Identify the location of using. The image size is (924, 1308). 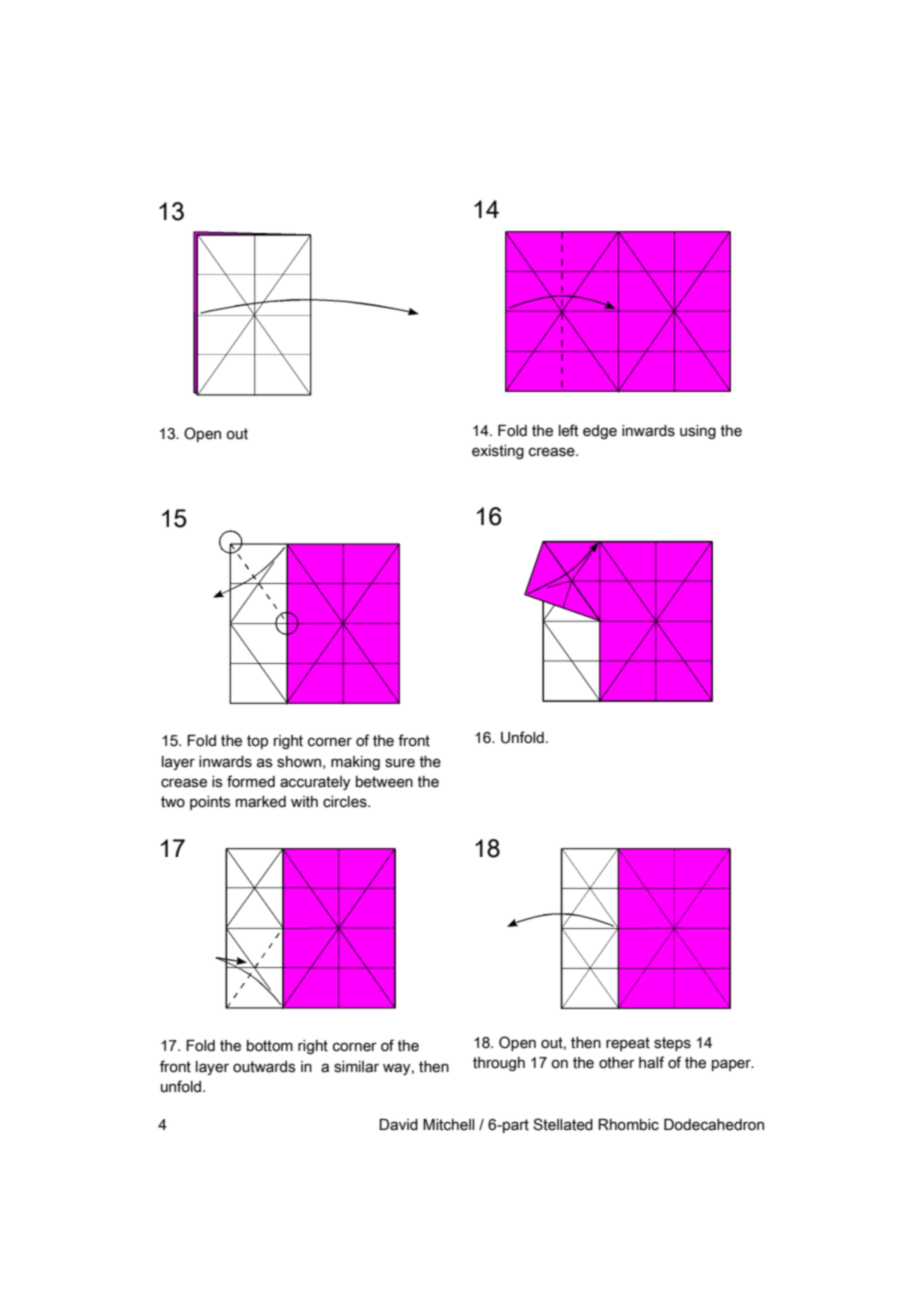
(698, 432).
